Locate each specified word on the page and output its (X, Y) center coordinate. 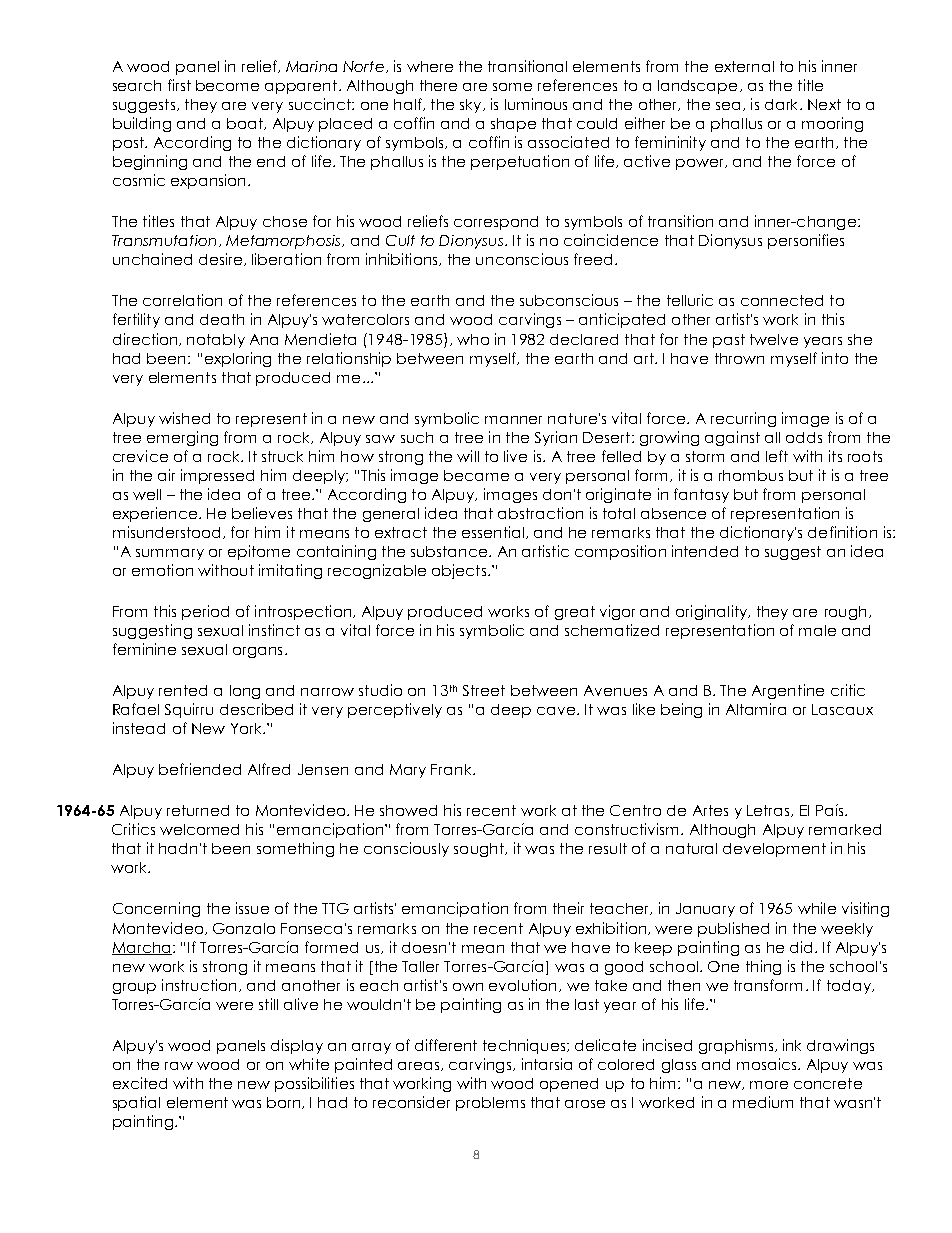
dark (783, 104)
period (205, 612)
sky (472, 106)
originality (713, 612)
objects (459, 571)
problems (490, 1104)
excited (140, 1083)
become (227, 85)
